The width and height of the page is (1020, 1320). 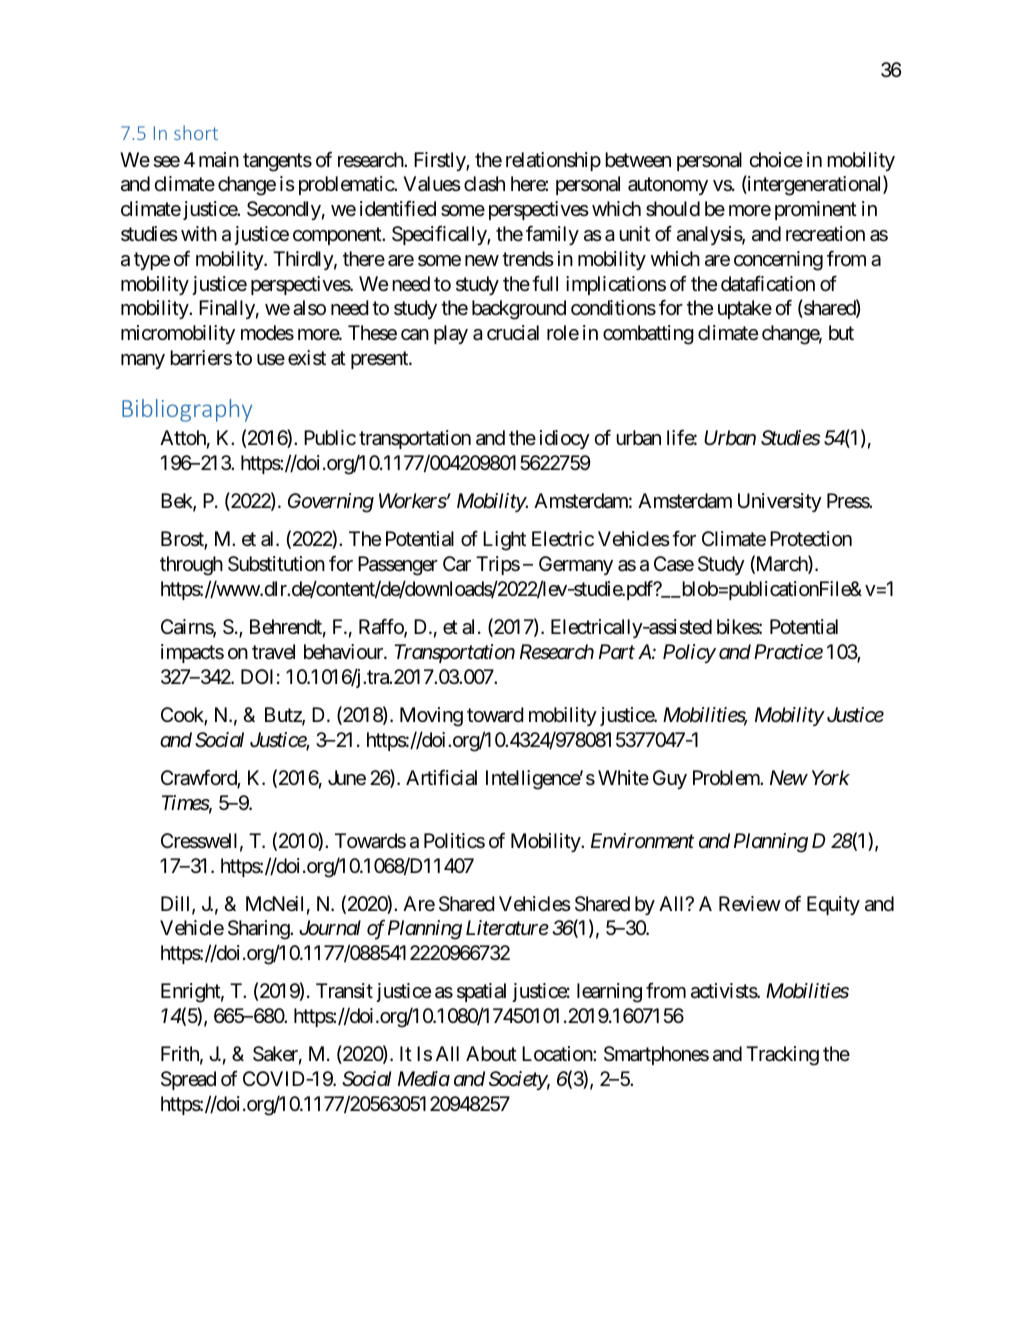 I want to click on use, so click(x=271, y=360).
